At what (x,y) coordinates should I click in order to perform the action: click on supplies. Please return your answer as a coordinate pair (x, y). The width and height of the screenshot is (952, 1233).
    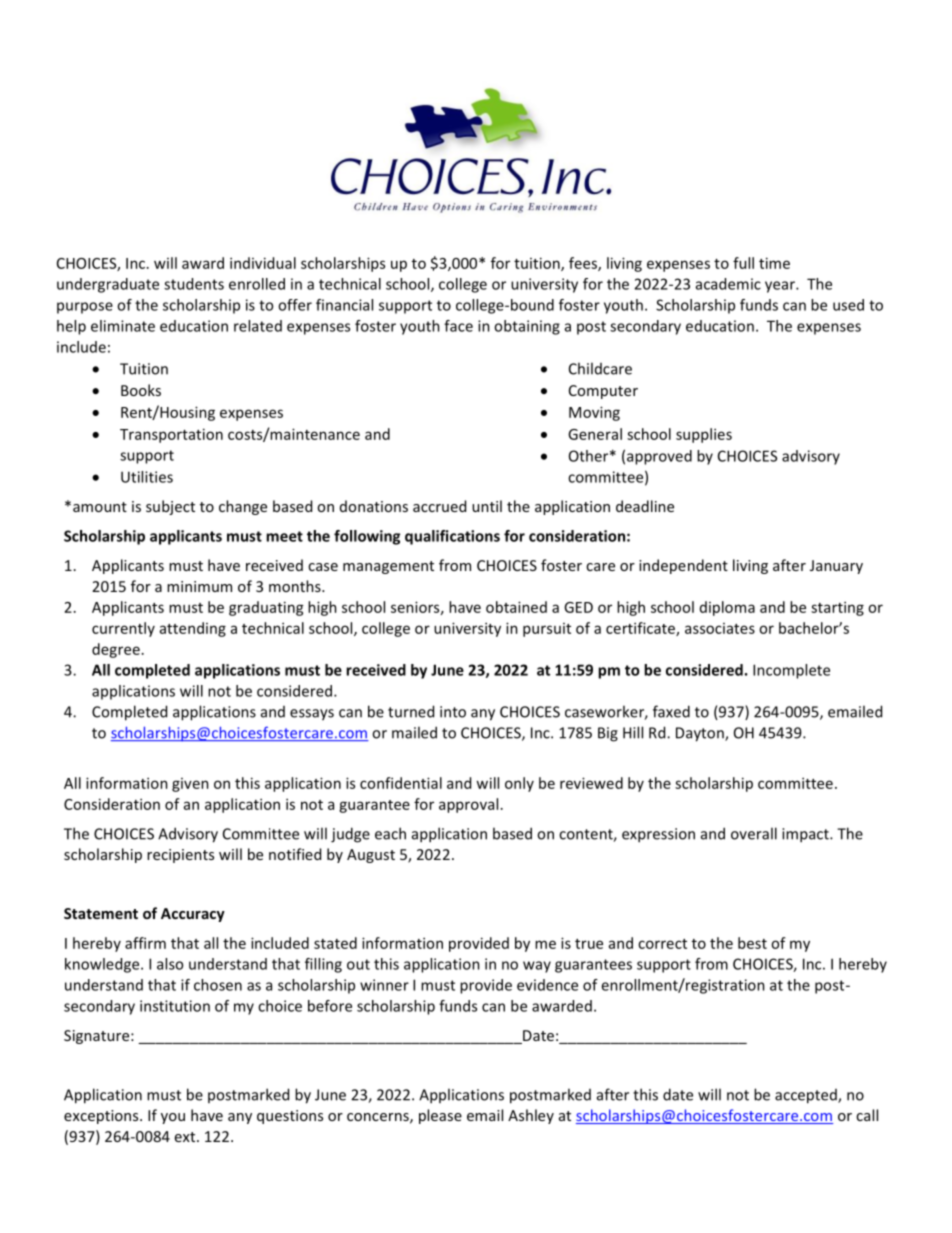
    Looking at the image, I should click on (704, 435).
